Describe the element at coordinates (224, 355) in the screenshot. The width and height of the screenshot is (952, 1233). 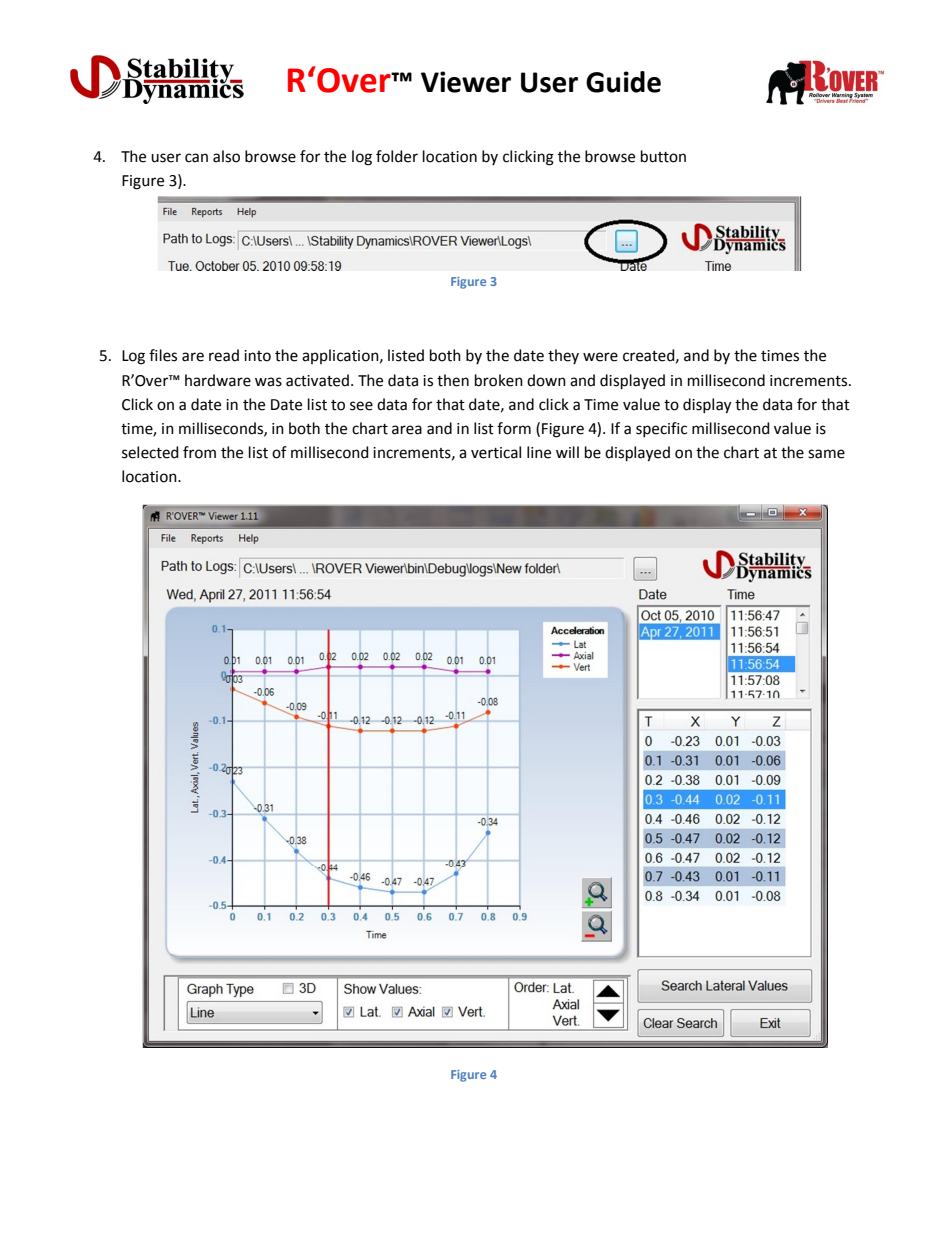
I see `read` at that location.
